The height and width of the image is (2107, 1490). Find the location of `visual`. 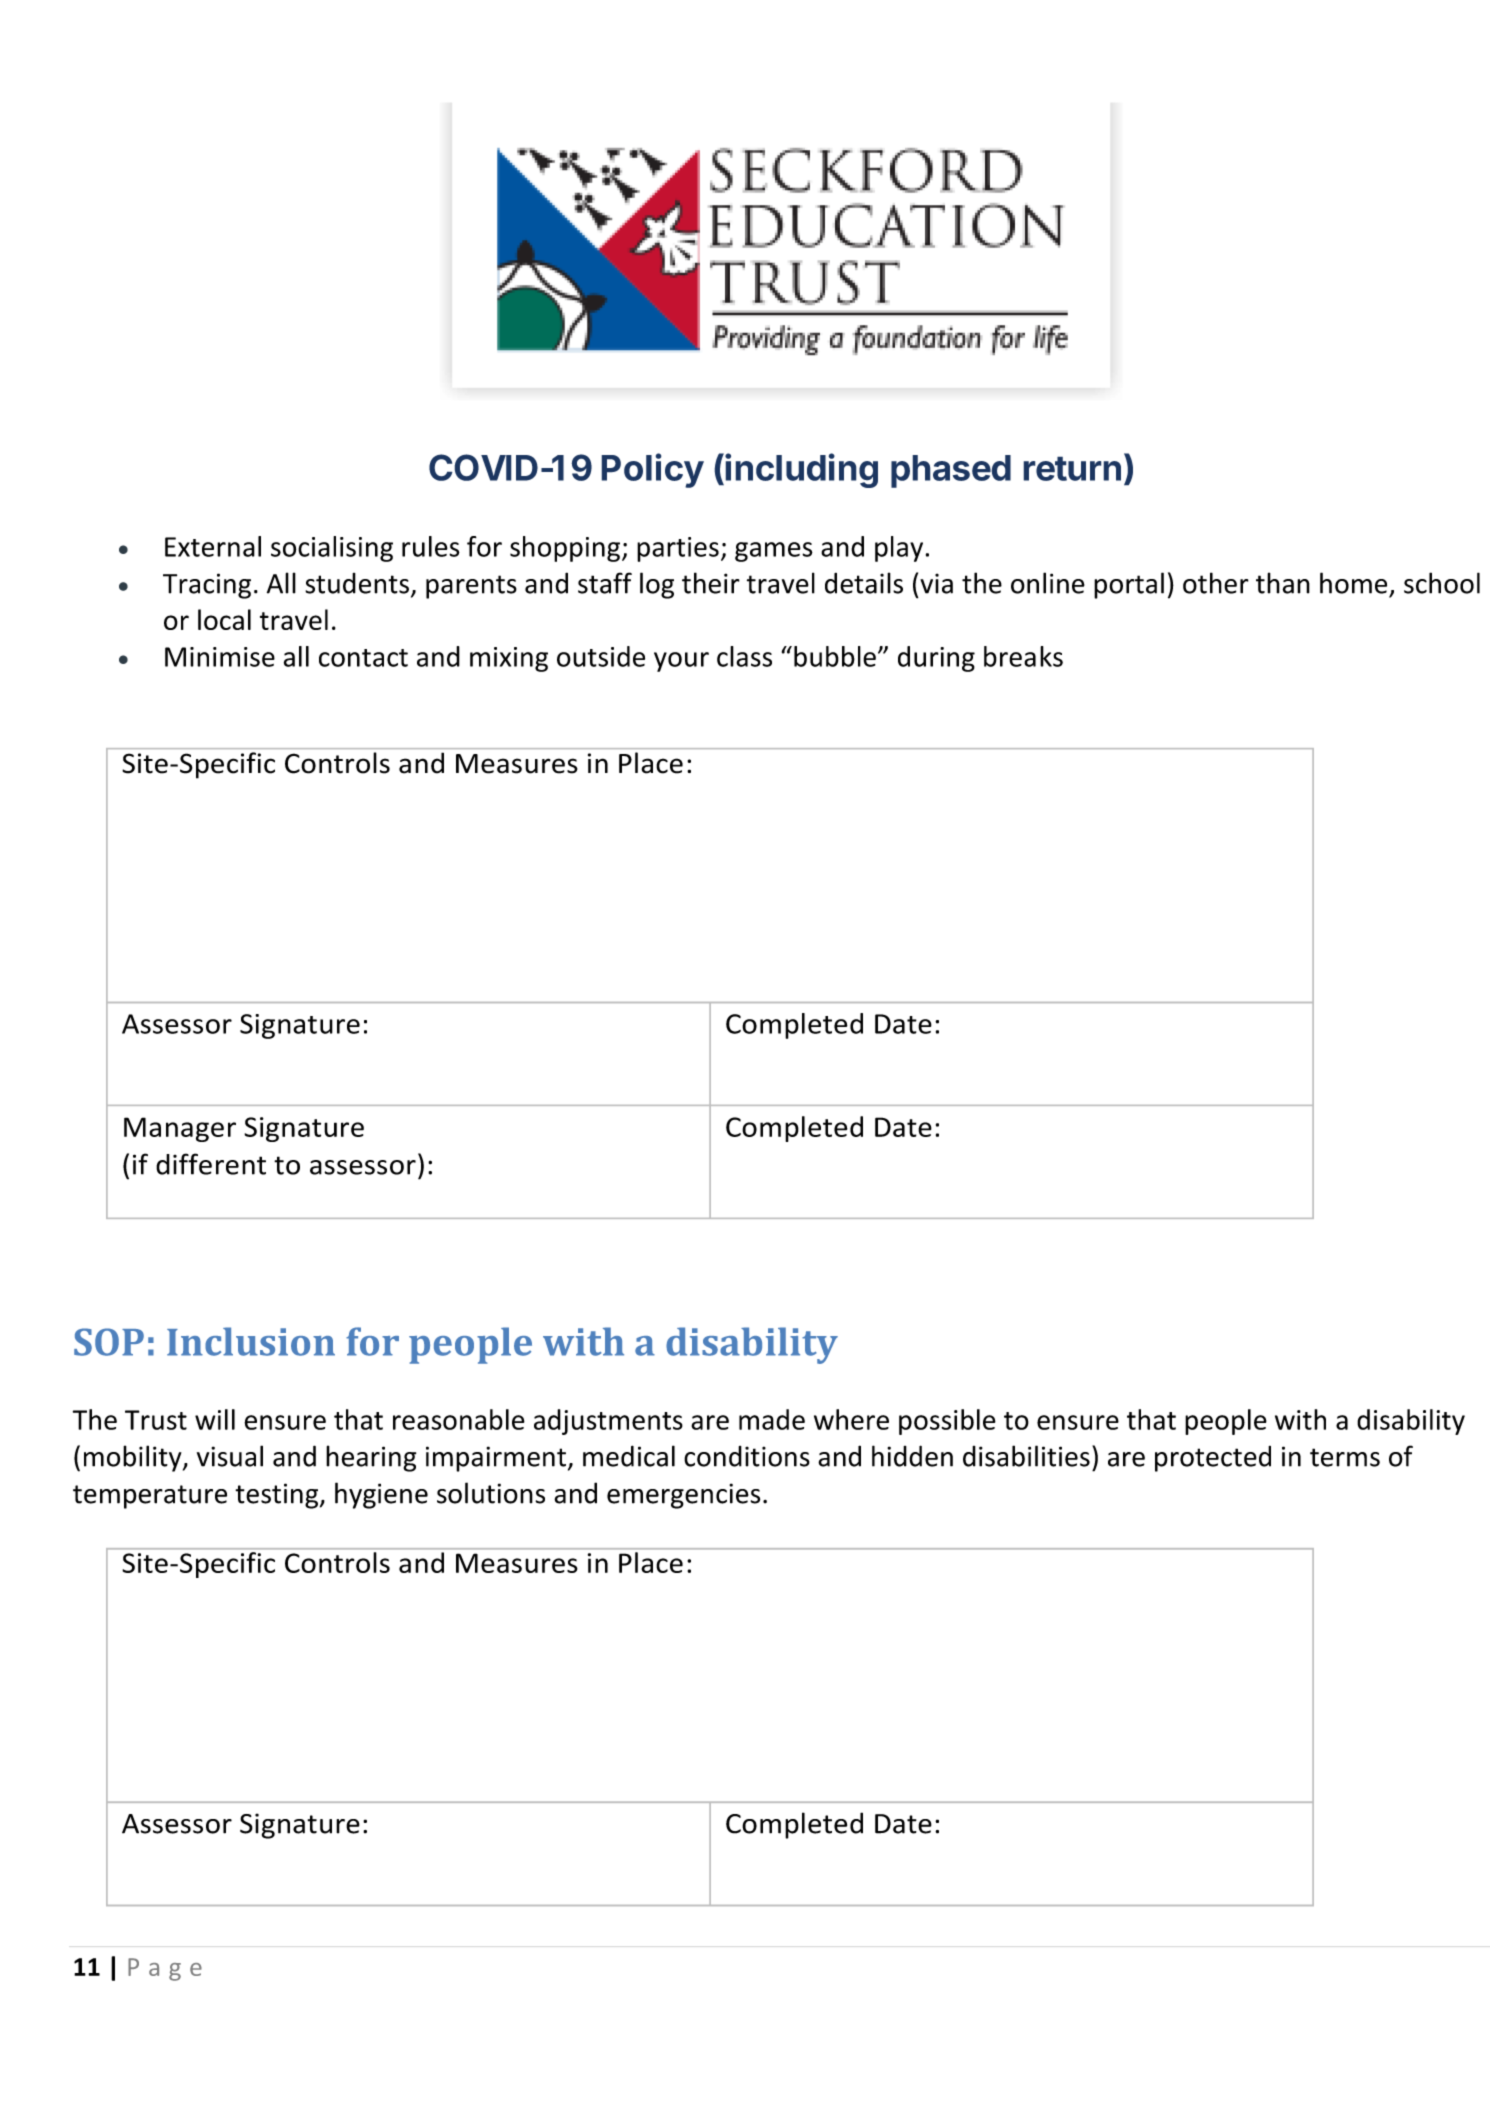

visual is located at coordinates (230, 1456).
